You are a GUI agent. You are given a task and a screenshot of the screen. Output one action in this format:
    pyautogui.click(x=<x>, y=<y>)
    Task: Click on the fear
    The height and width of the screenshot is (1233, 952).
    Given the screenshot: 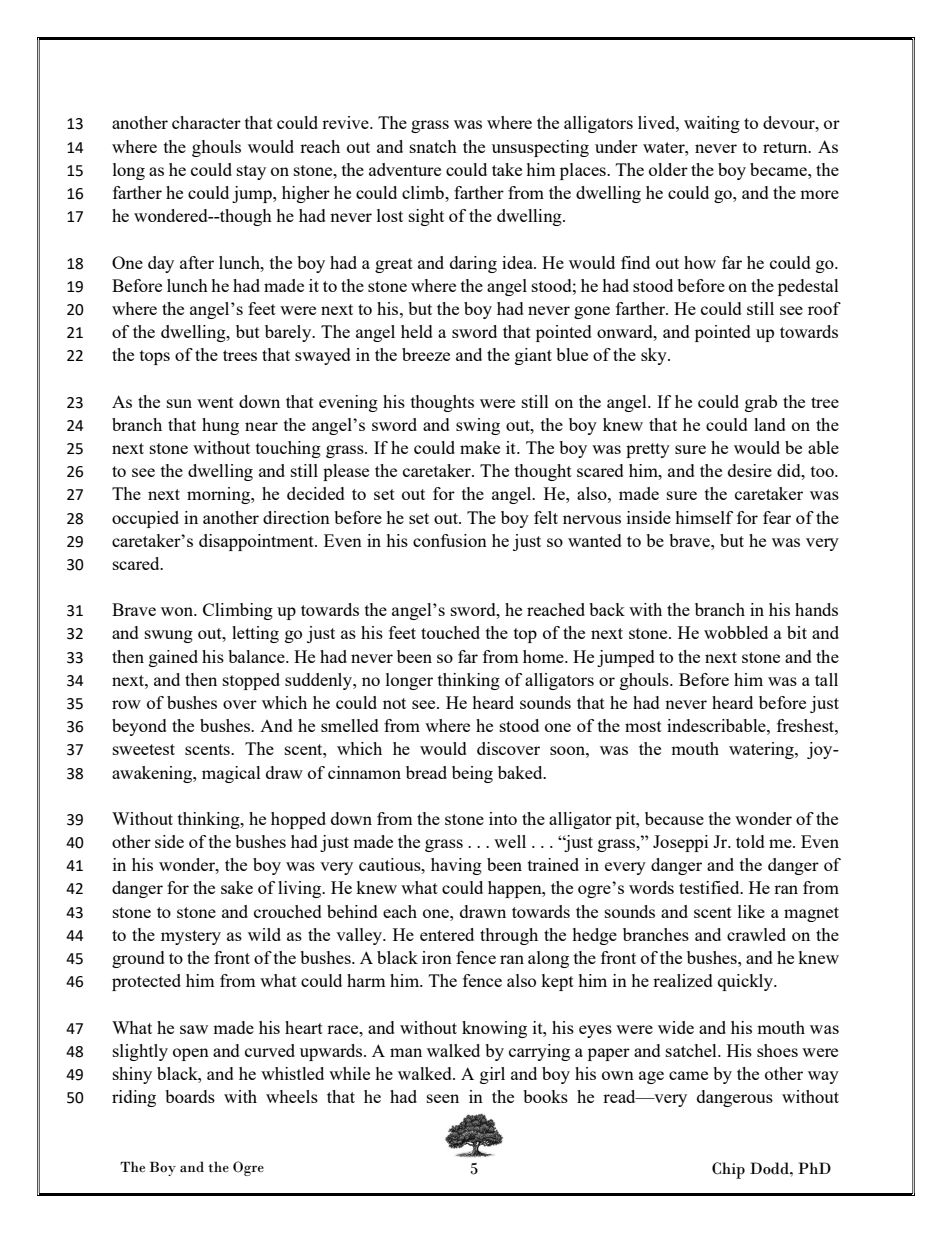 What is the action you would take?
    pyautogui.click(x=777, y=517)
